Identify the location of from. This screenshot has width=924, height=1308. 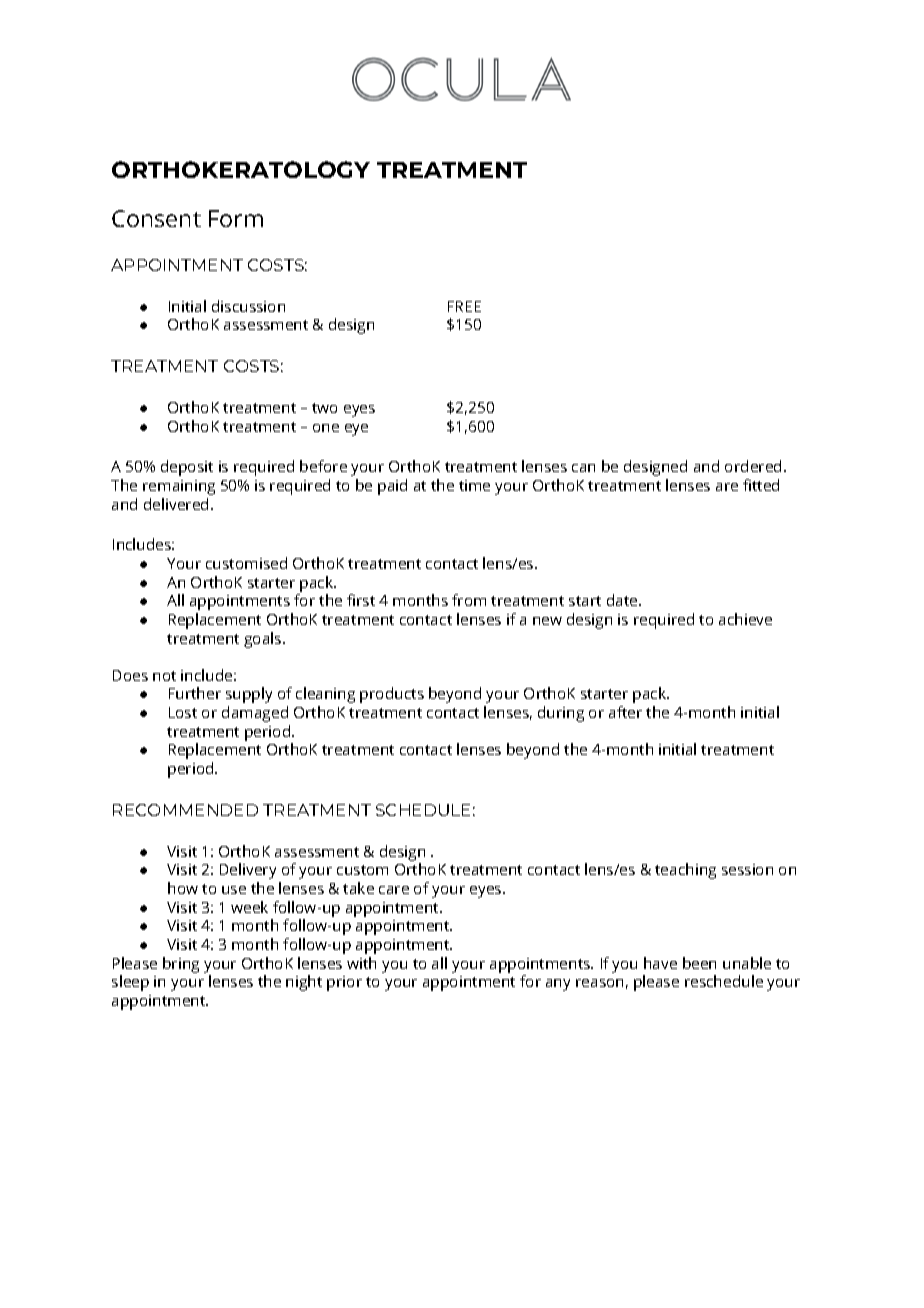
(469, 600).
